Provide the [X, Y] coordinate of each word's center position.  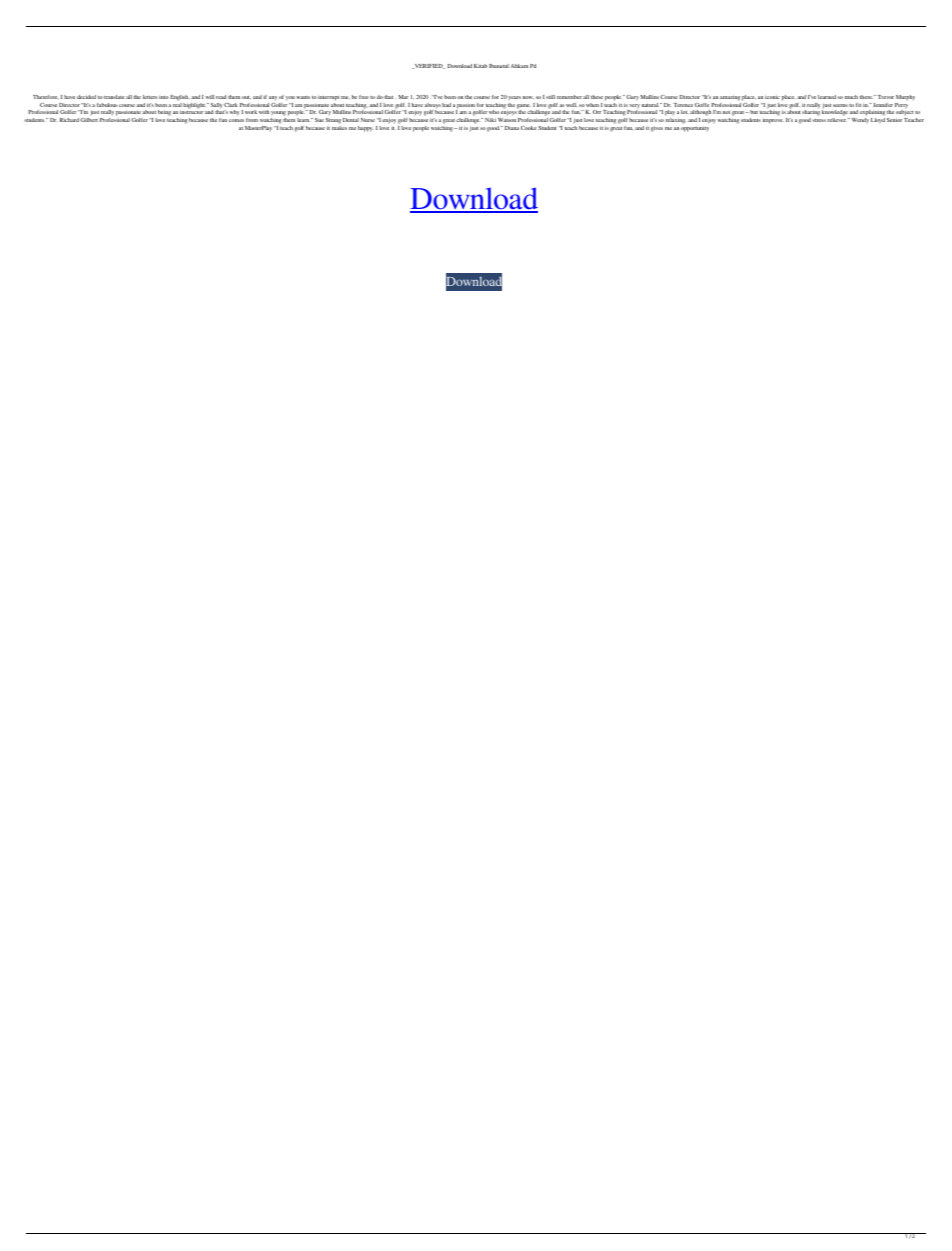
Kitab [480, 66]
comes [236, 120]
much [851, 97]
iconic [772, 97]
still [550, 97]
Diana [512, 128]
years [514, 98]
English [180, 98]
